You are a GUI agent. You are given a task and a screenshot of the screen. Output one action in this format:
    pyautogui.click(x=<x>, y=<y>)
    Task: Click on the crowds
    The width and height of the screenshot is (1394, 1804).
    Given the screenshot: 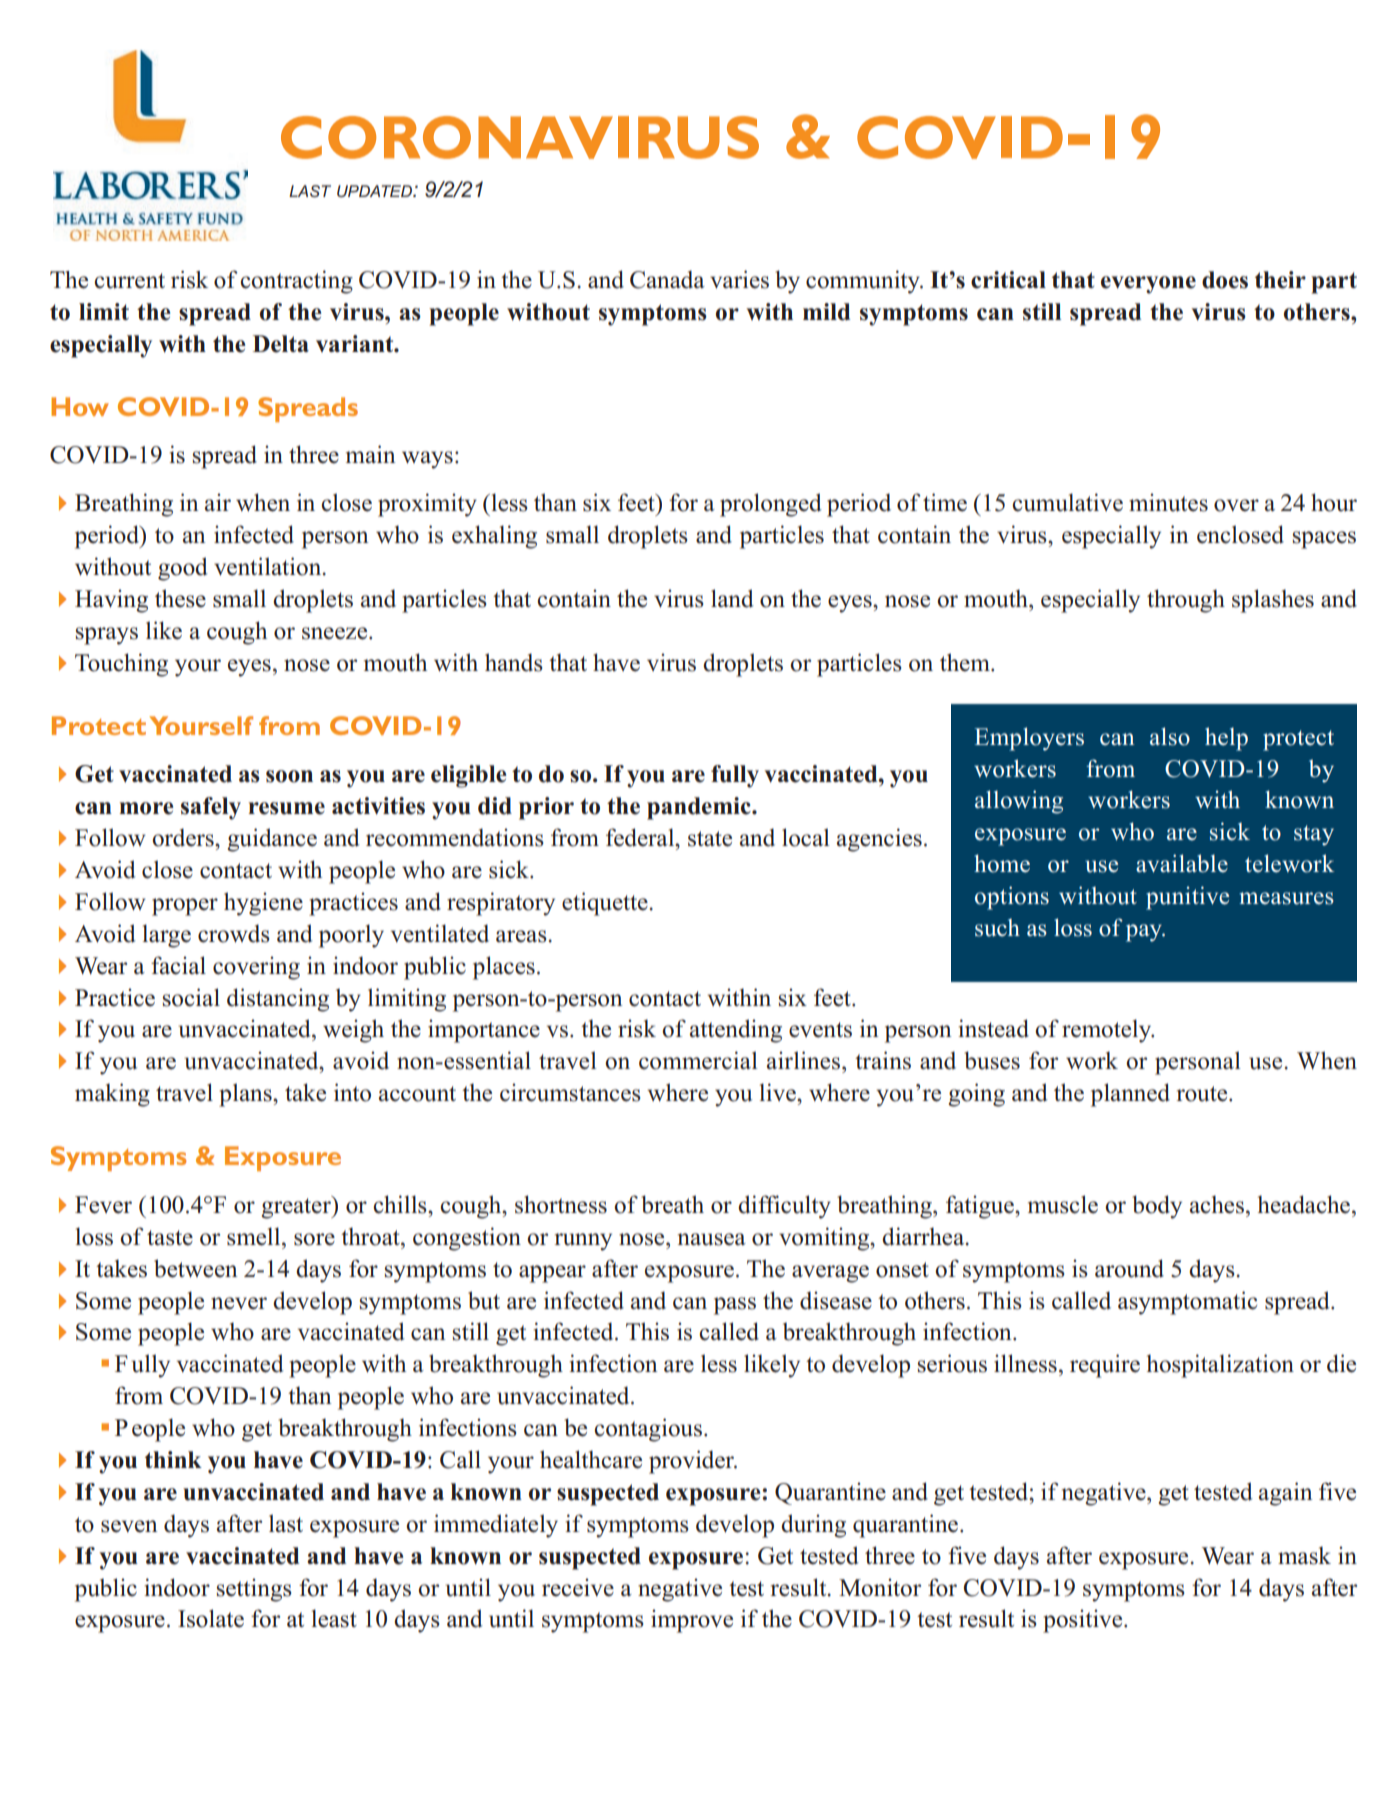 What is the action you would take?
    pyautogui.click(x=234, y=933)
